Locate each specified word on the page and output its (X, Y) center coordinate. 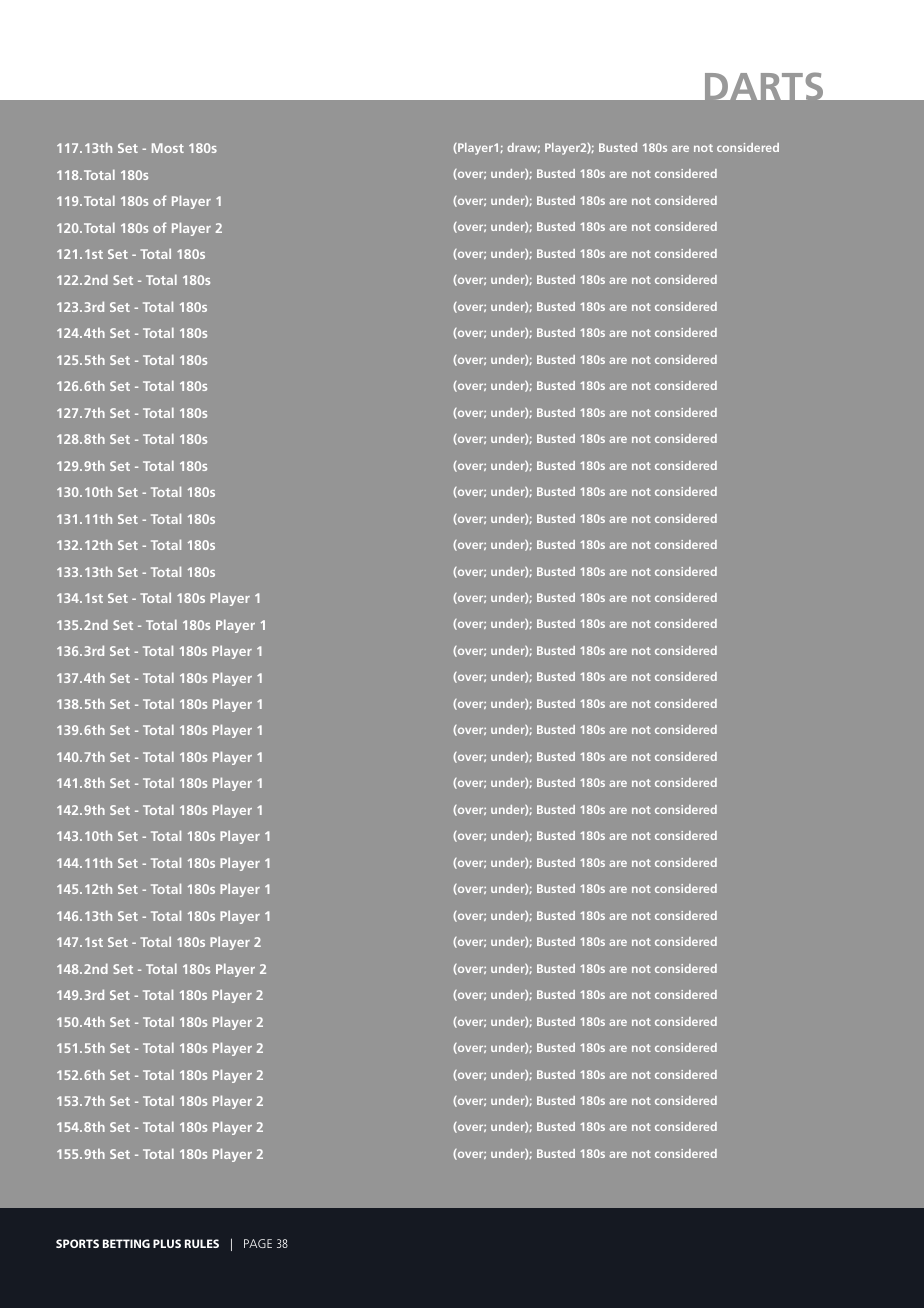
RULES (202, 1243)
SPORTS (77, 1243)
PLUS (167, 1243)
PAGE (258, 1243)
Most (168, 148)
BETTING (126, 1243)
